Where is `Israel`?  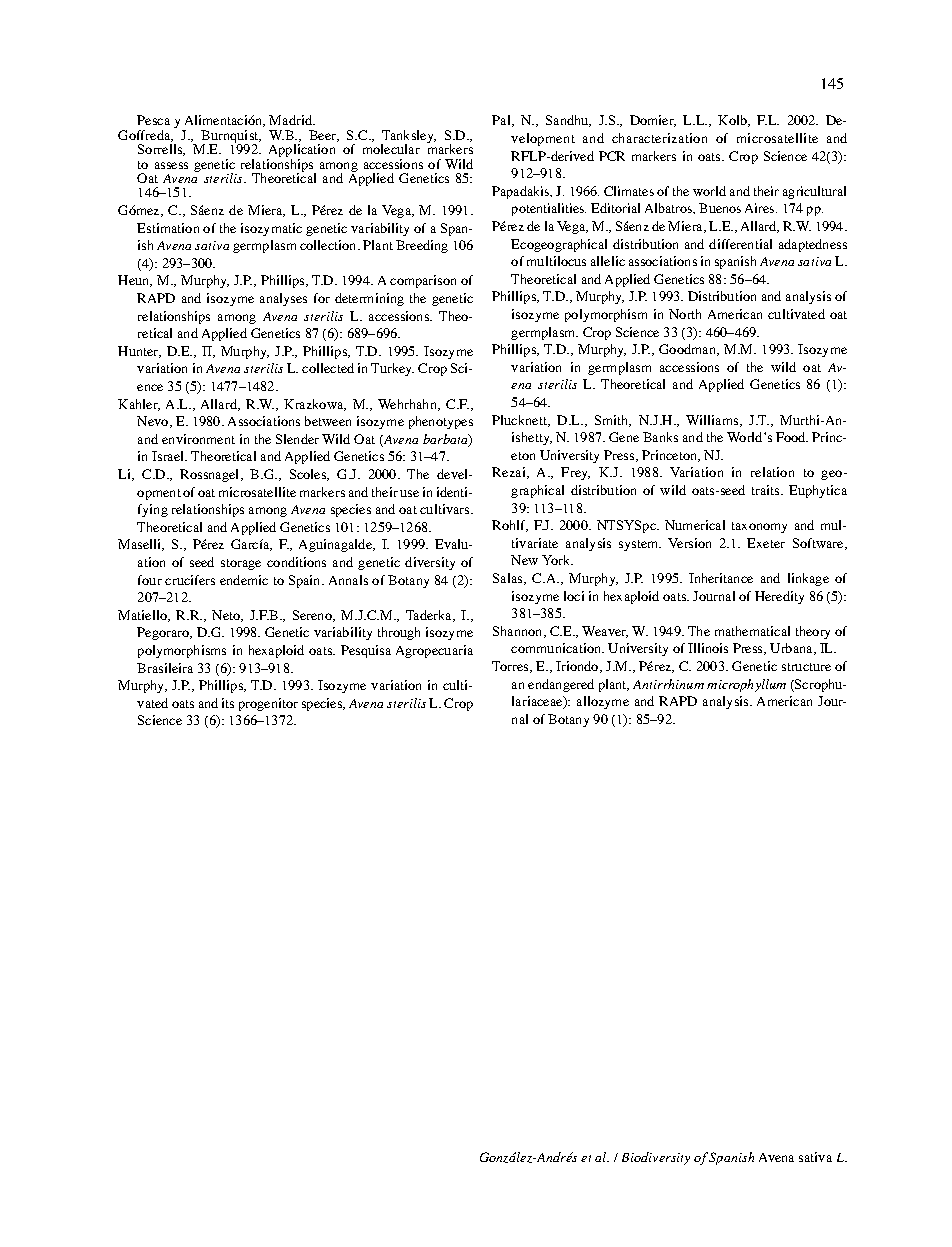 Israel is located at coordinates (169, 456).
